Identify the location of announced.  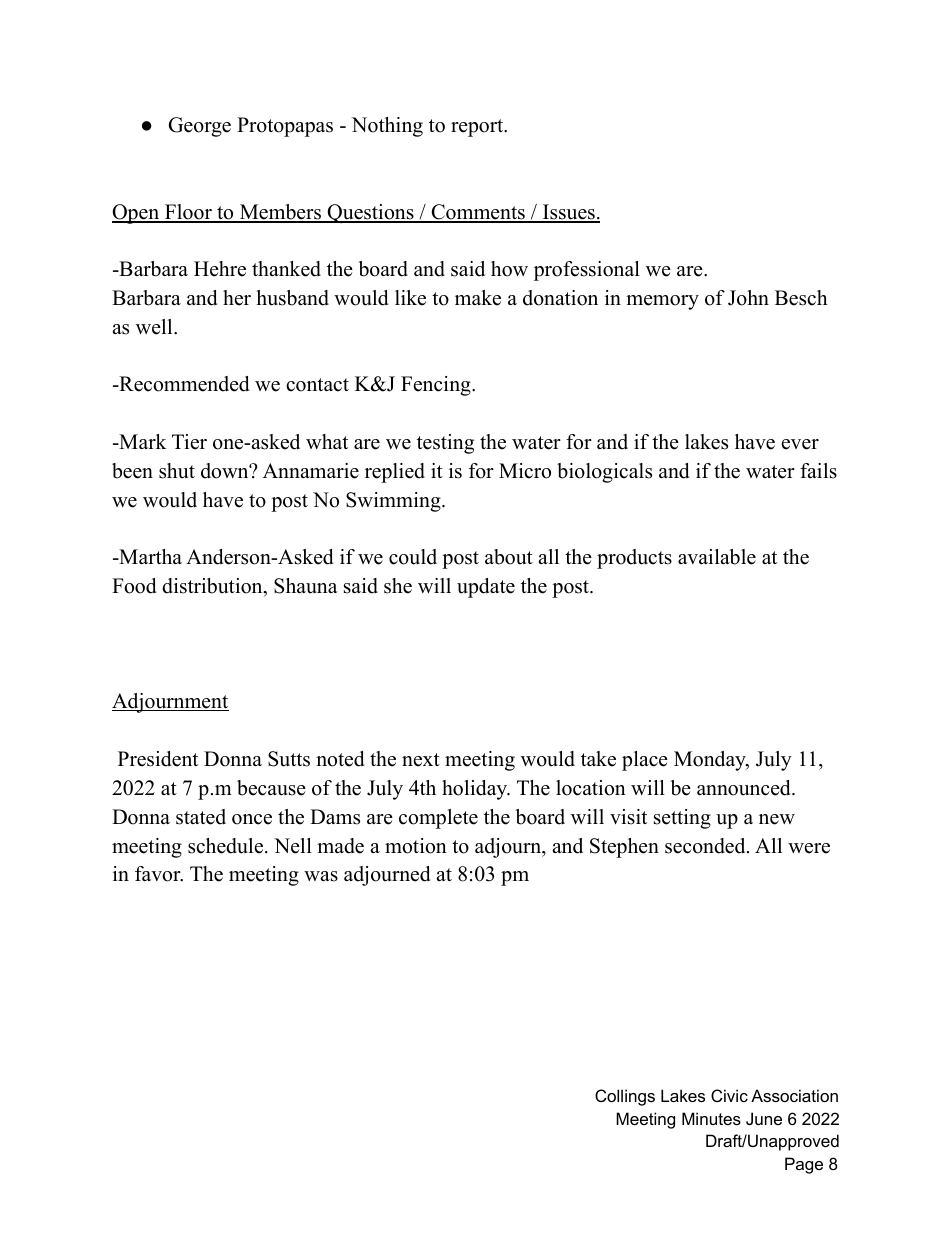
(745, 788).
